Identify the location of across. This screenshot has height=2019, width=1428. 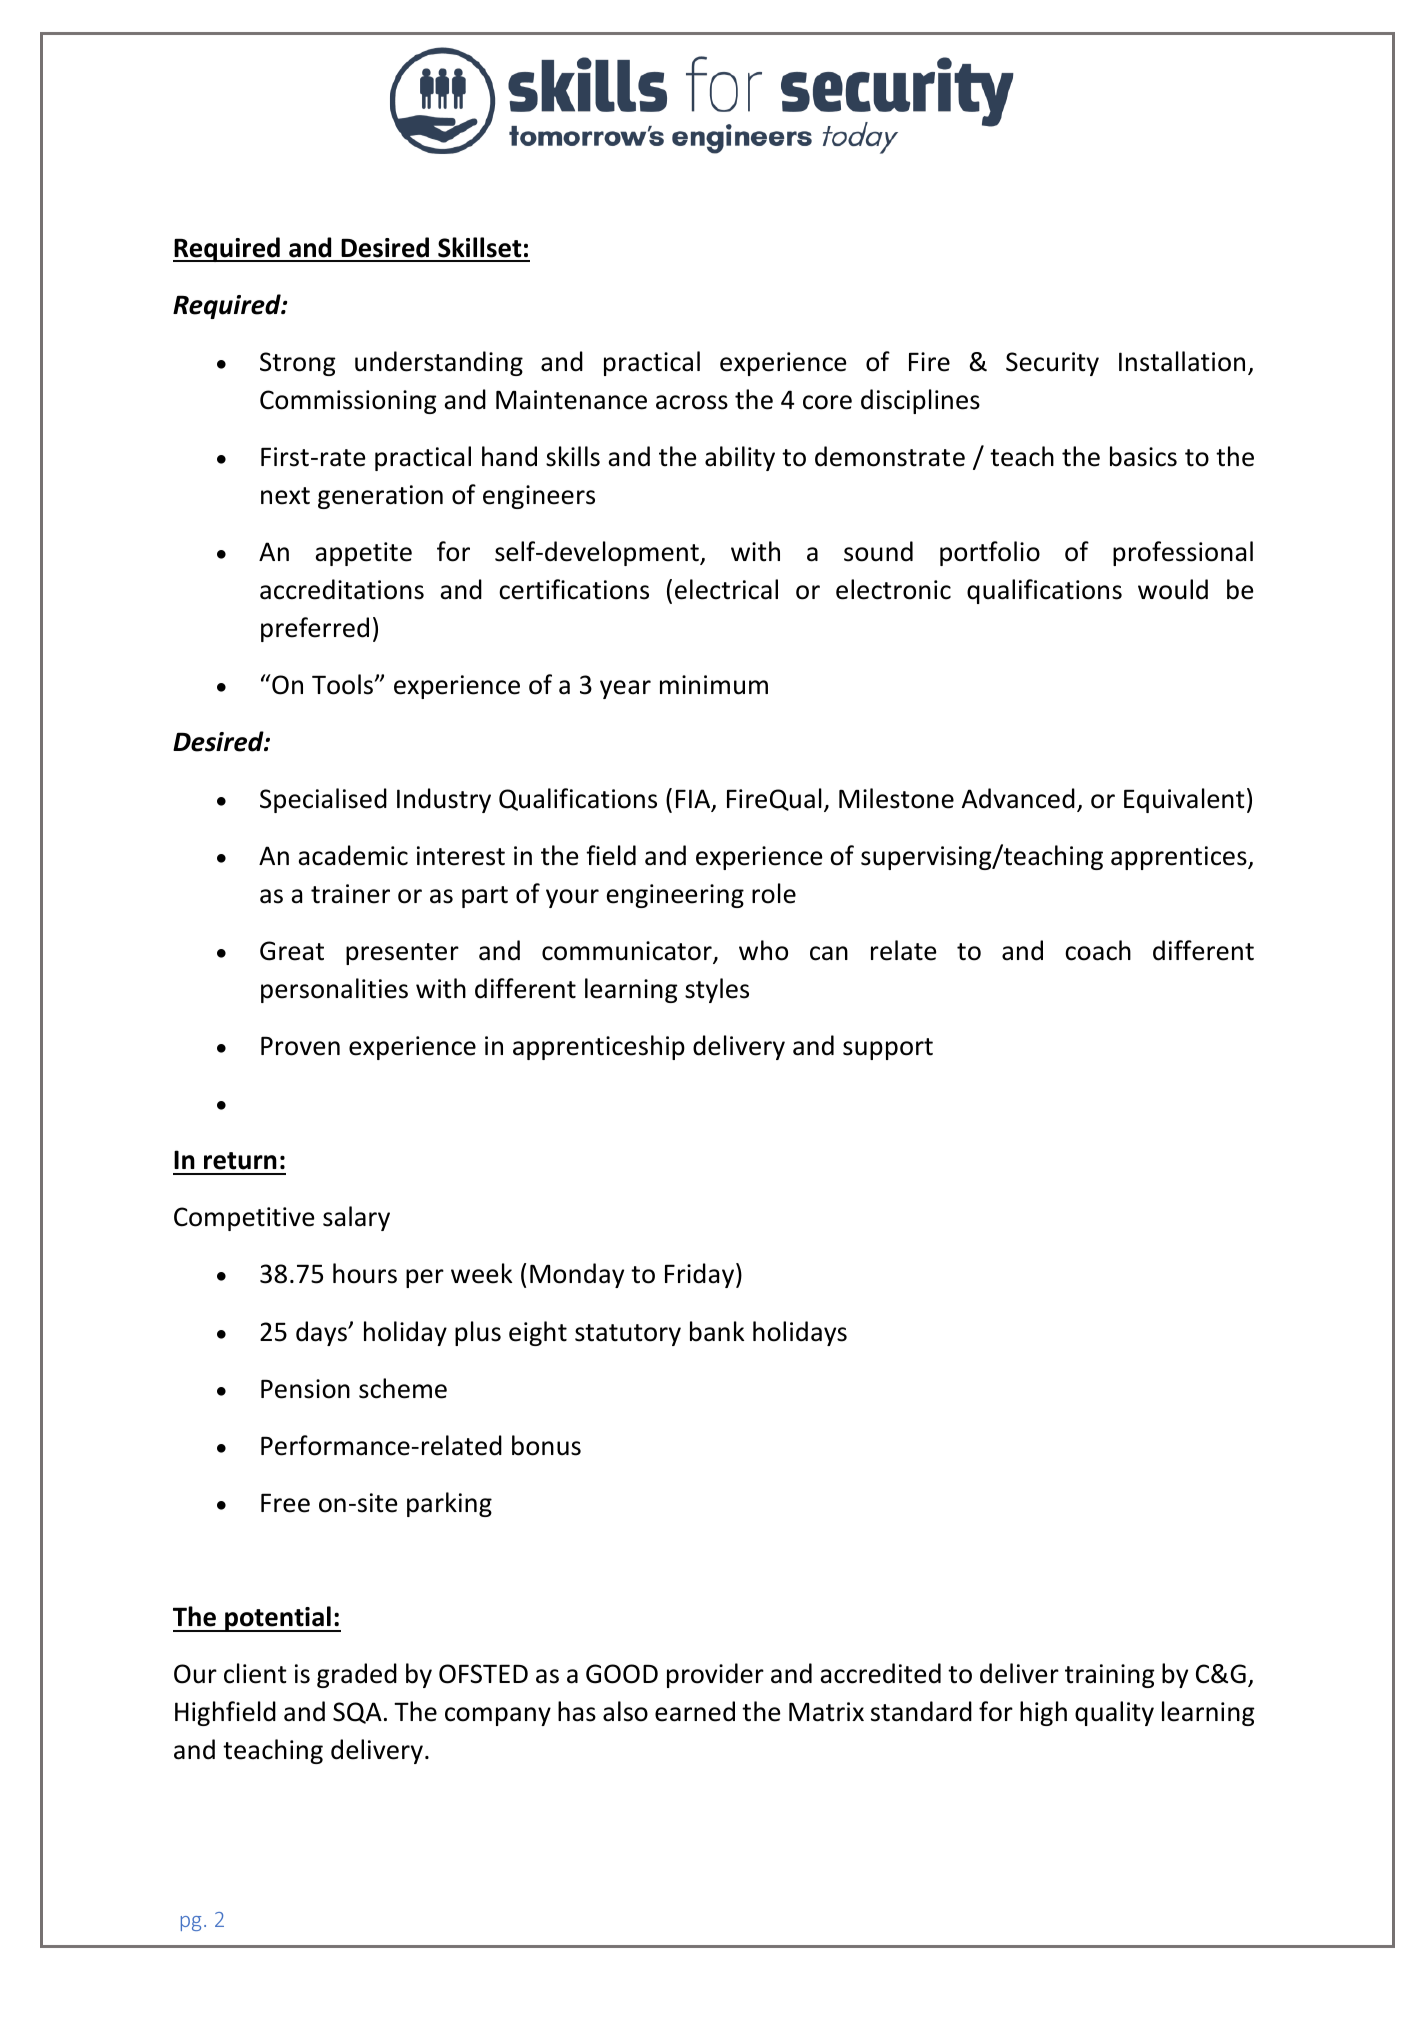
(692, 402).
